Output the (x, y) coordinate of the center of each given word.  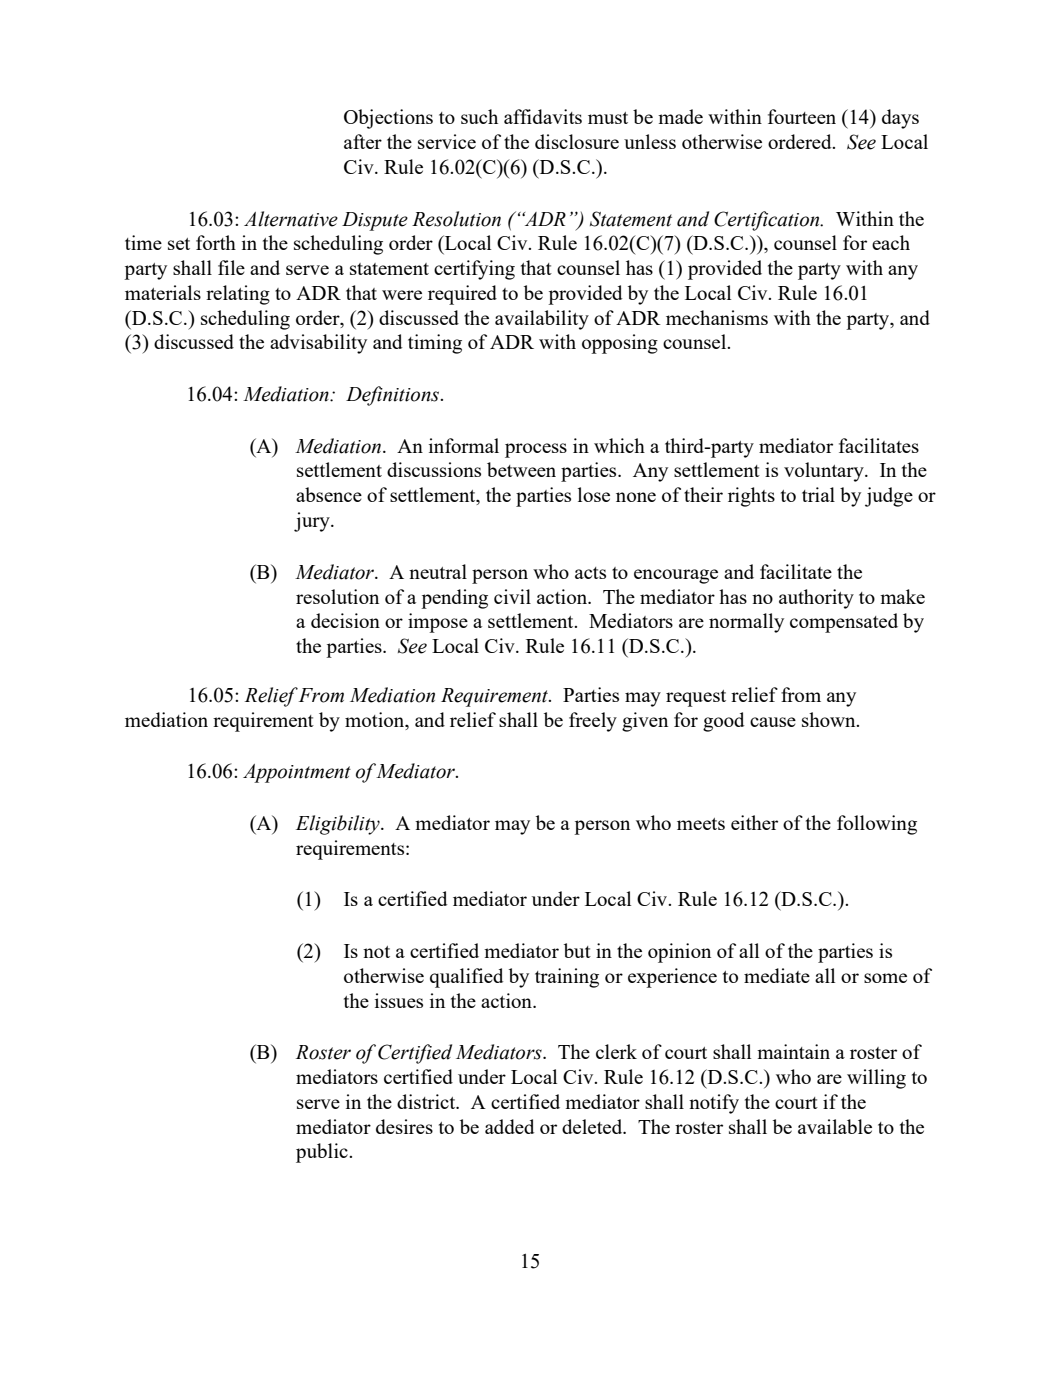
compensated (844, 623)
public (323, 1153)
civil (512, 596)
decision (345, 620)
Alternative (291, 219)
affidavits (543, 116)
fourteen (802, 116)
